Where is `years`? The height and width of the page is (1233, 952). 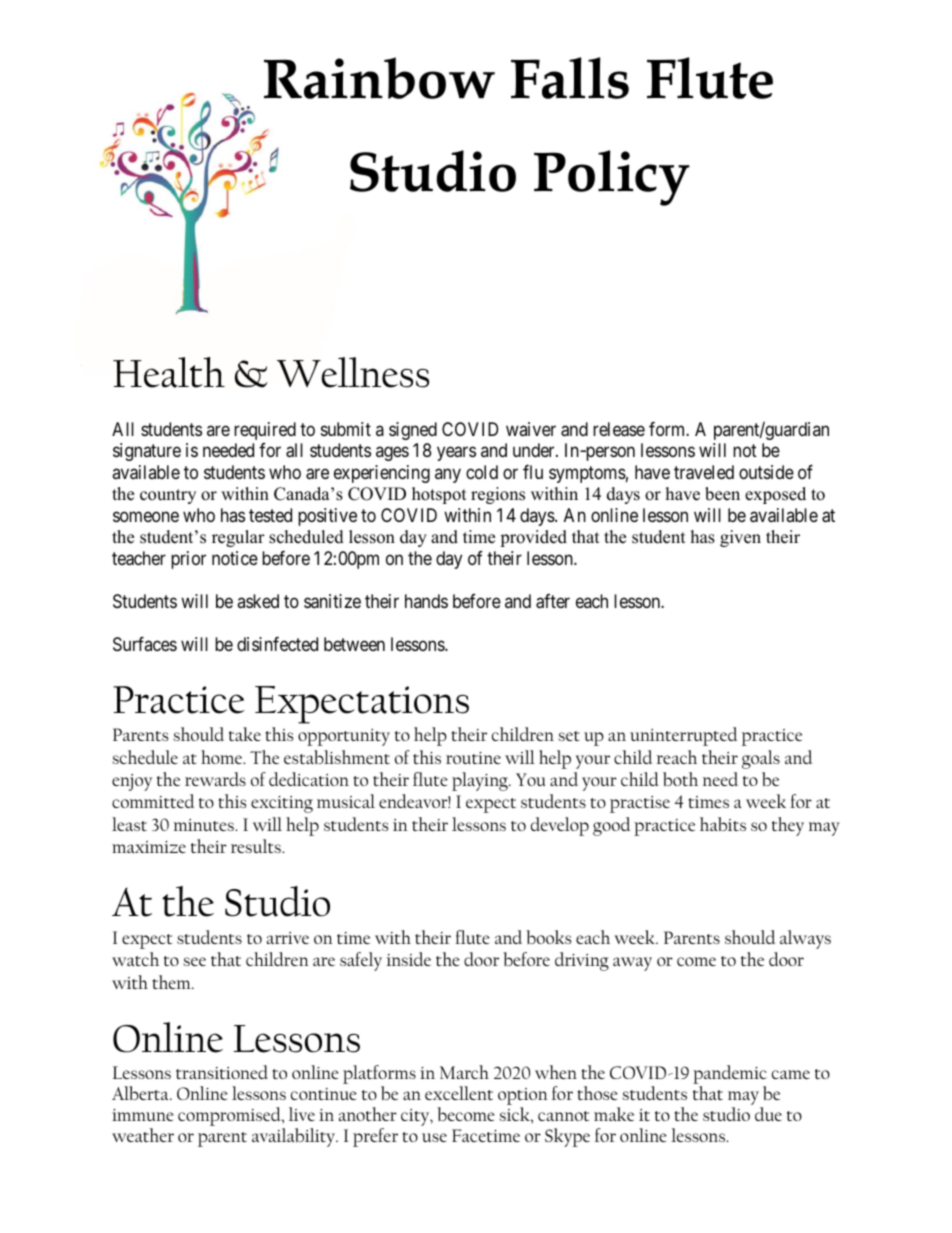
years is located at coordinates (456, 454).
